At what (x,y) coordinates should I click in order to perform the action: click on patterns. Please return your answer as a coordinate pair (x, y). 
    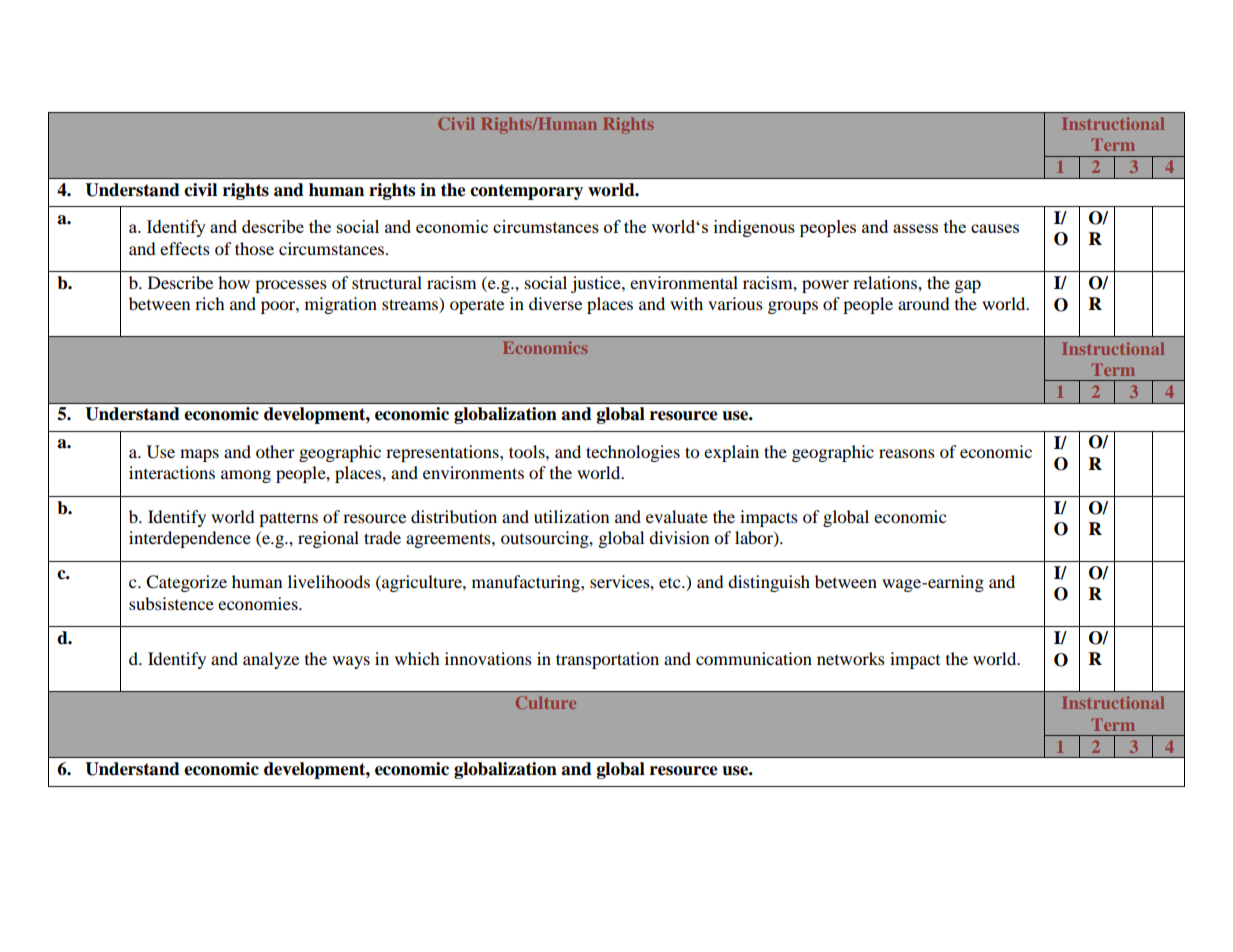
    Looking at the image, I should click on (288, 519).
